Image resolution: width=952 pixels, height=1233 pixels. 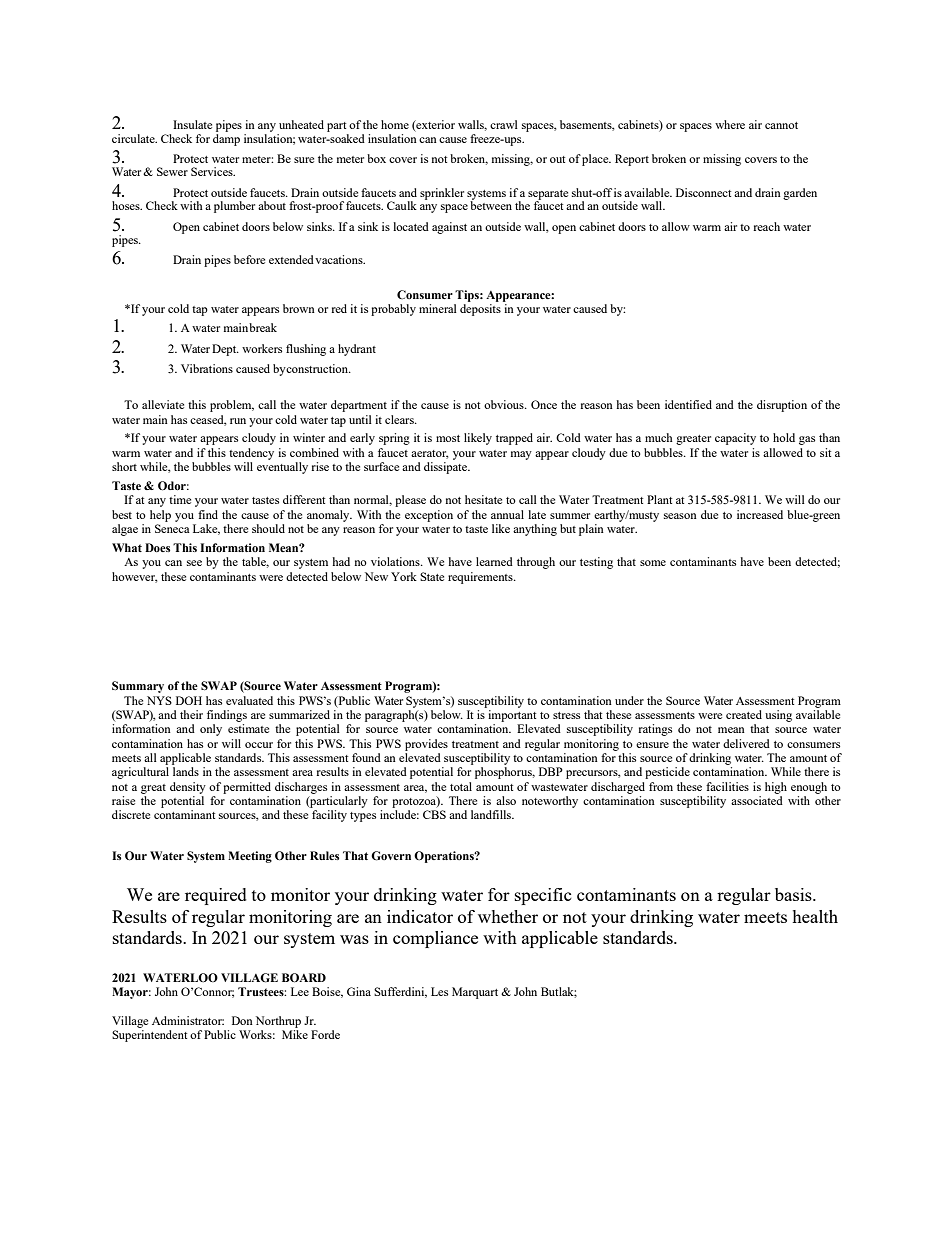 What do you see at coordinates (512, 716) in the screenshot?
I see `important` at bounding box center [512, 716].
